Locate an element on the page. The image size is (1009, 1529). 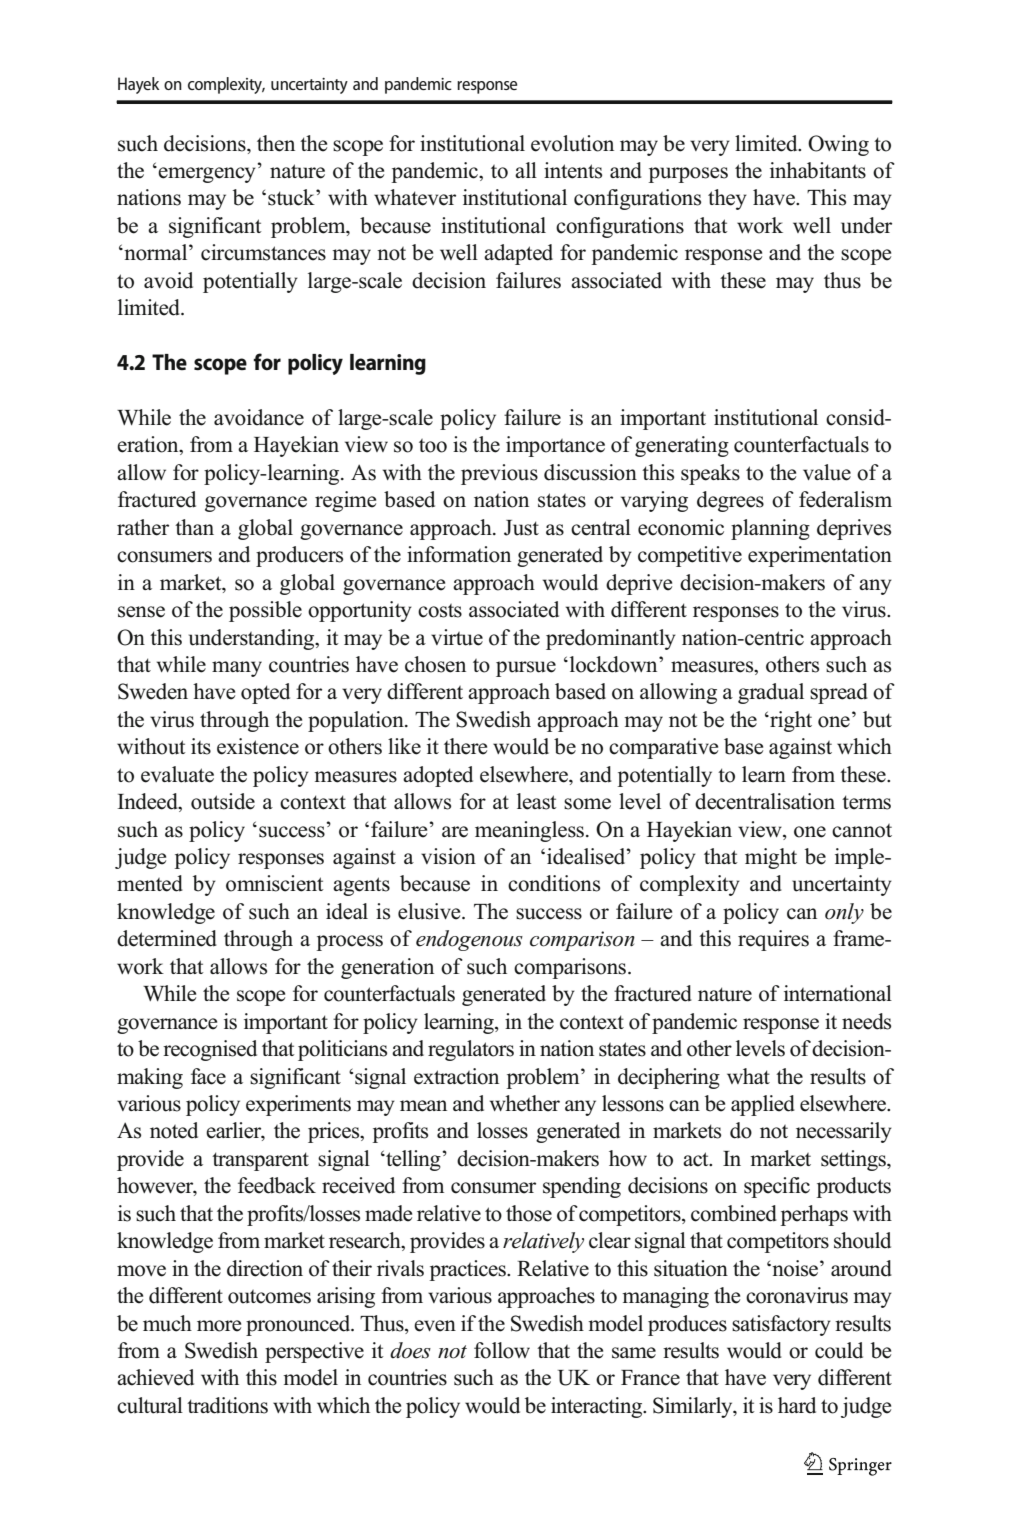
traditions is located at coordinates (227, 1405).
